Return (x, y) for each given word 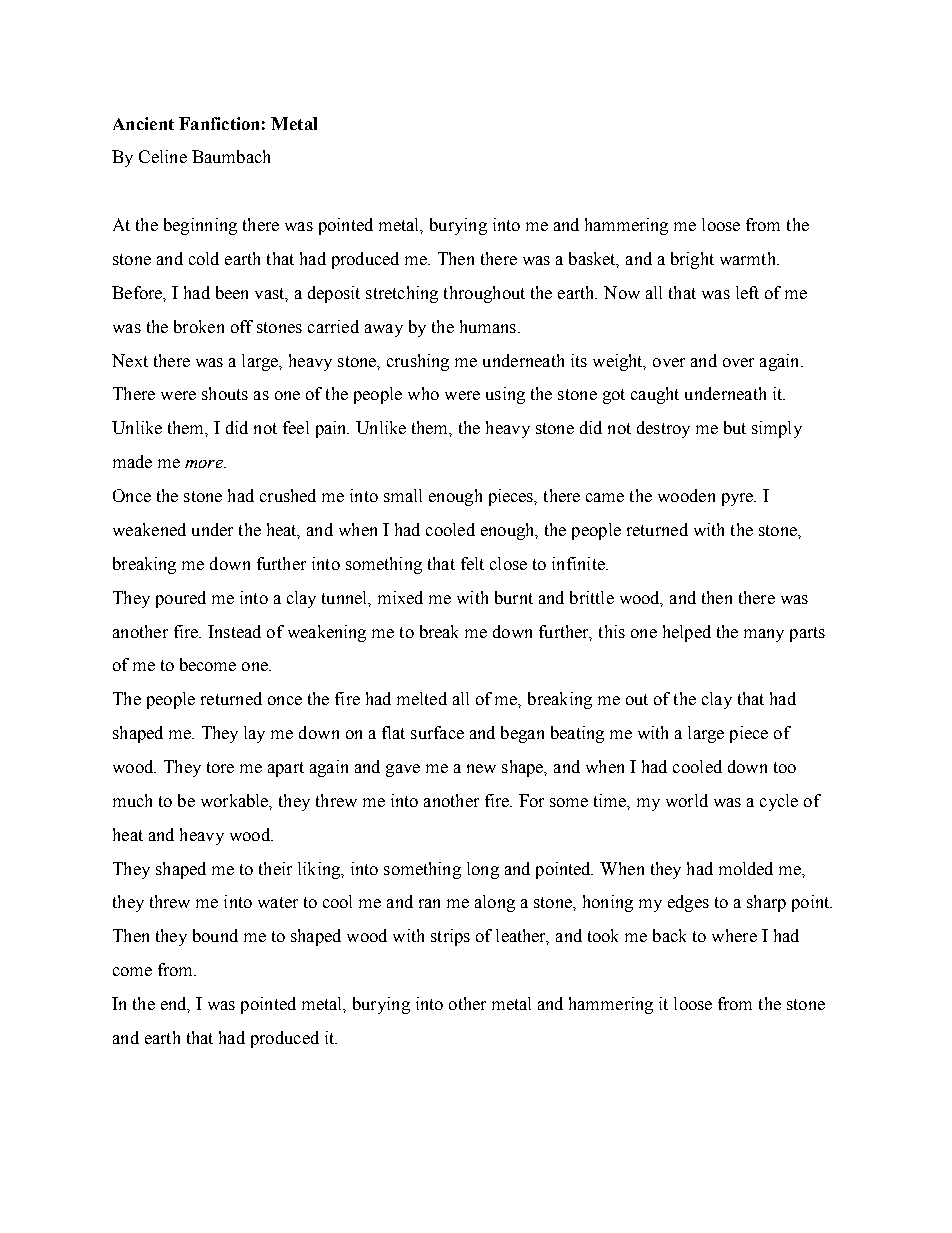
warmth (749, 258)
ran (429, 903)
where (734, 935)
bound (215, 935)
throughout (484, 294)
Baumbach (231, 156)
